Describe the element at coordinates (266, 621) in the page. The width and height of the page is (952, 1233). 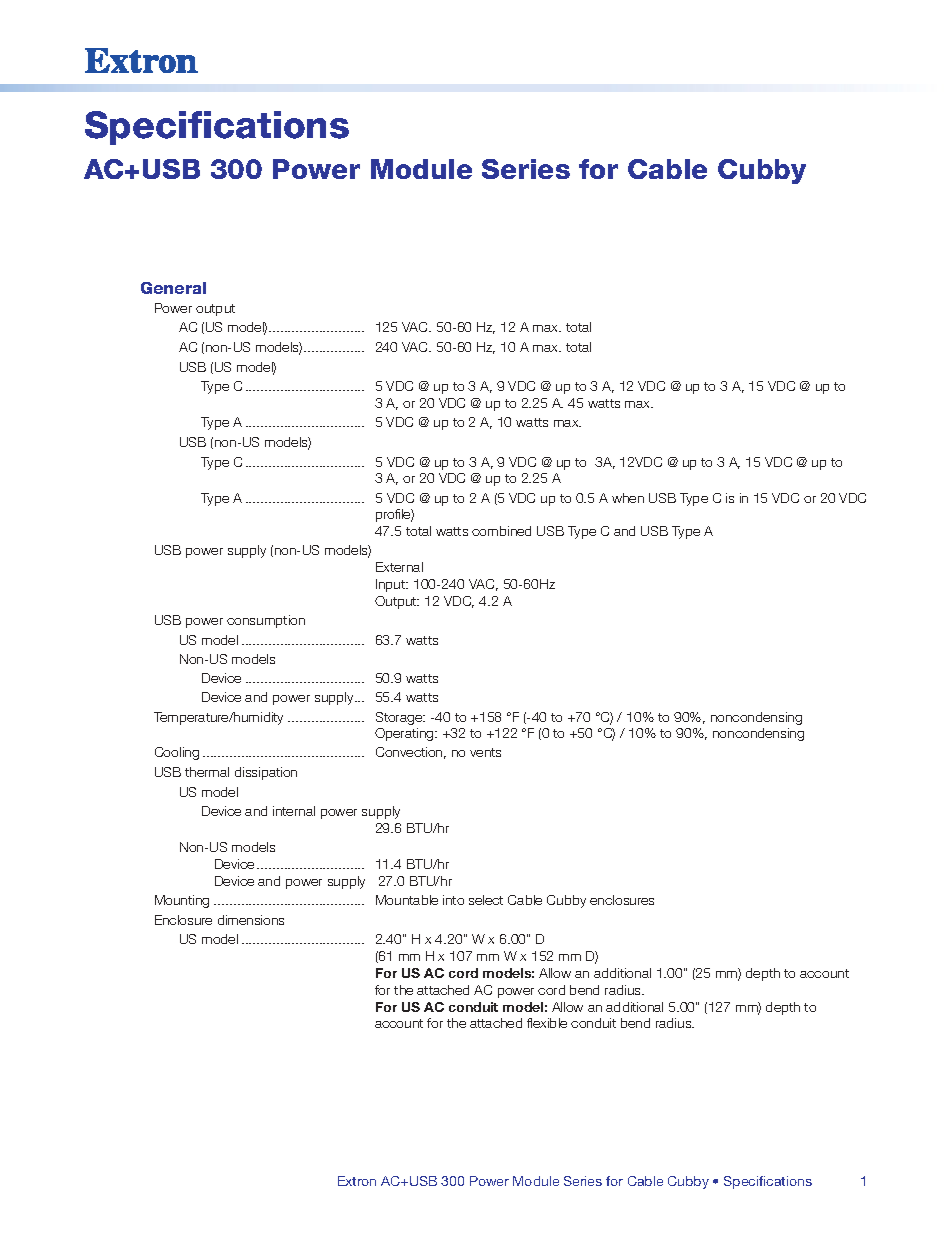
I see `consumption` at that location.
